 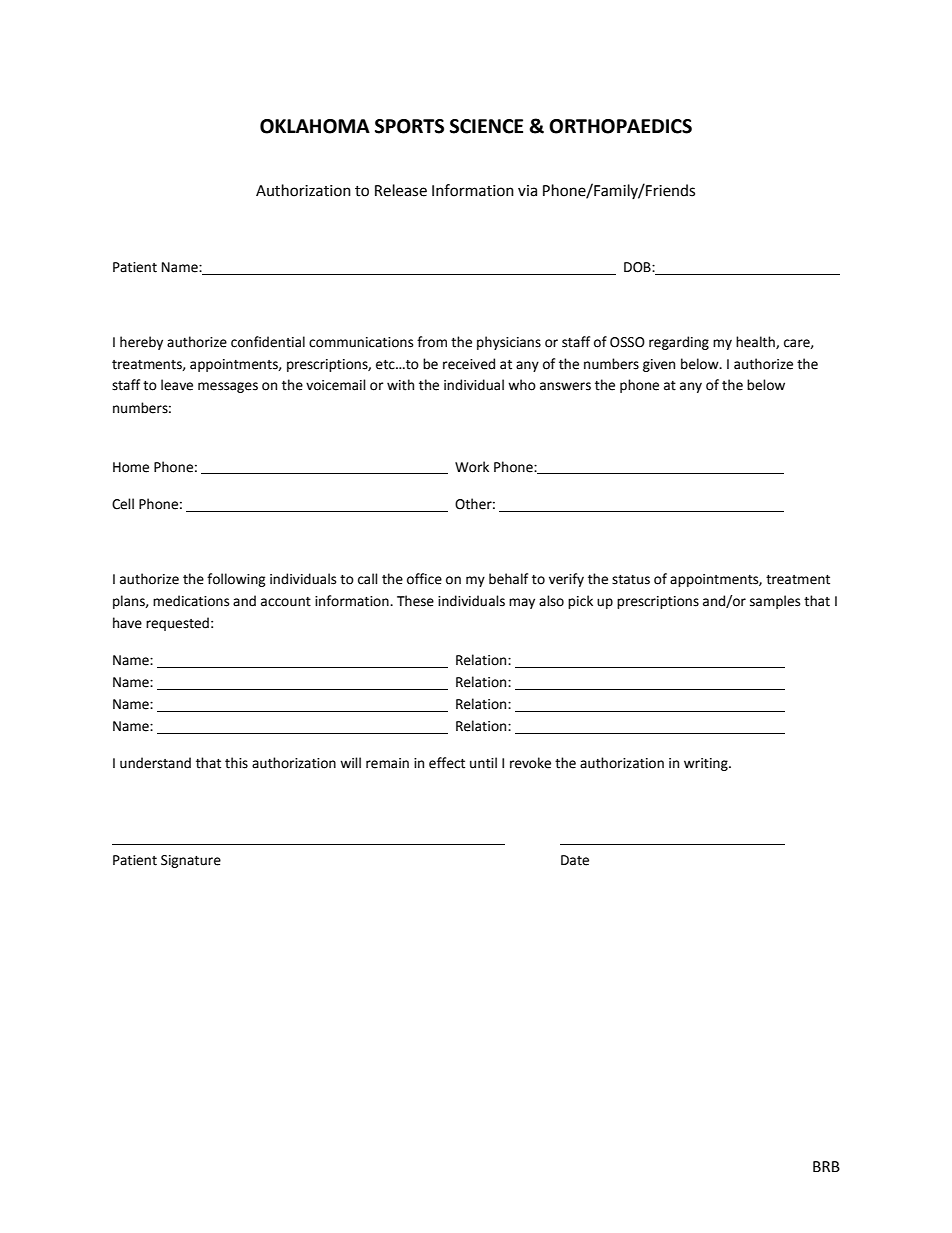 I want to click on ORTHOPAEDICS, so click(x=620, y=126).
